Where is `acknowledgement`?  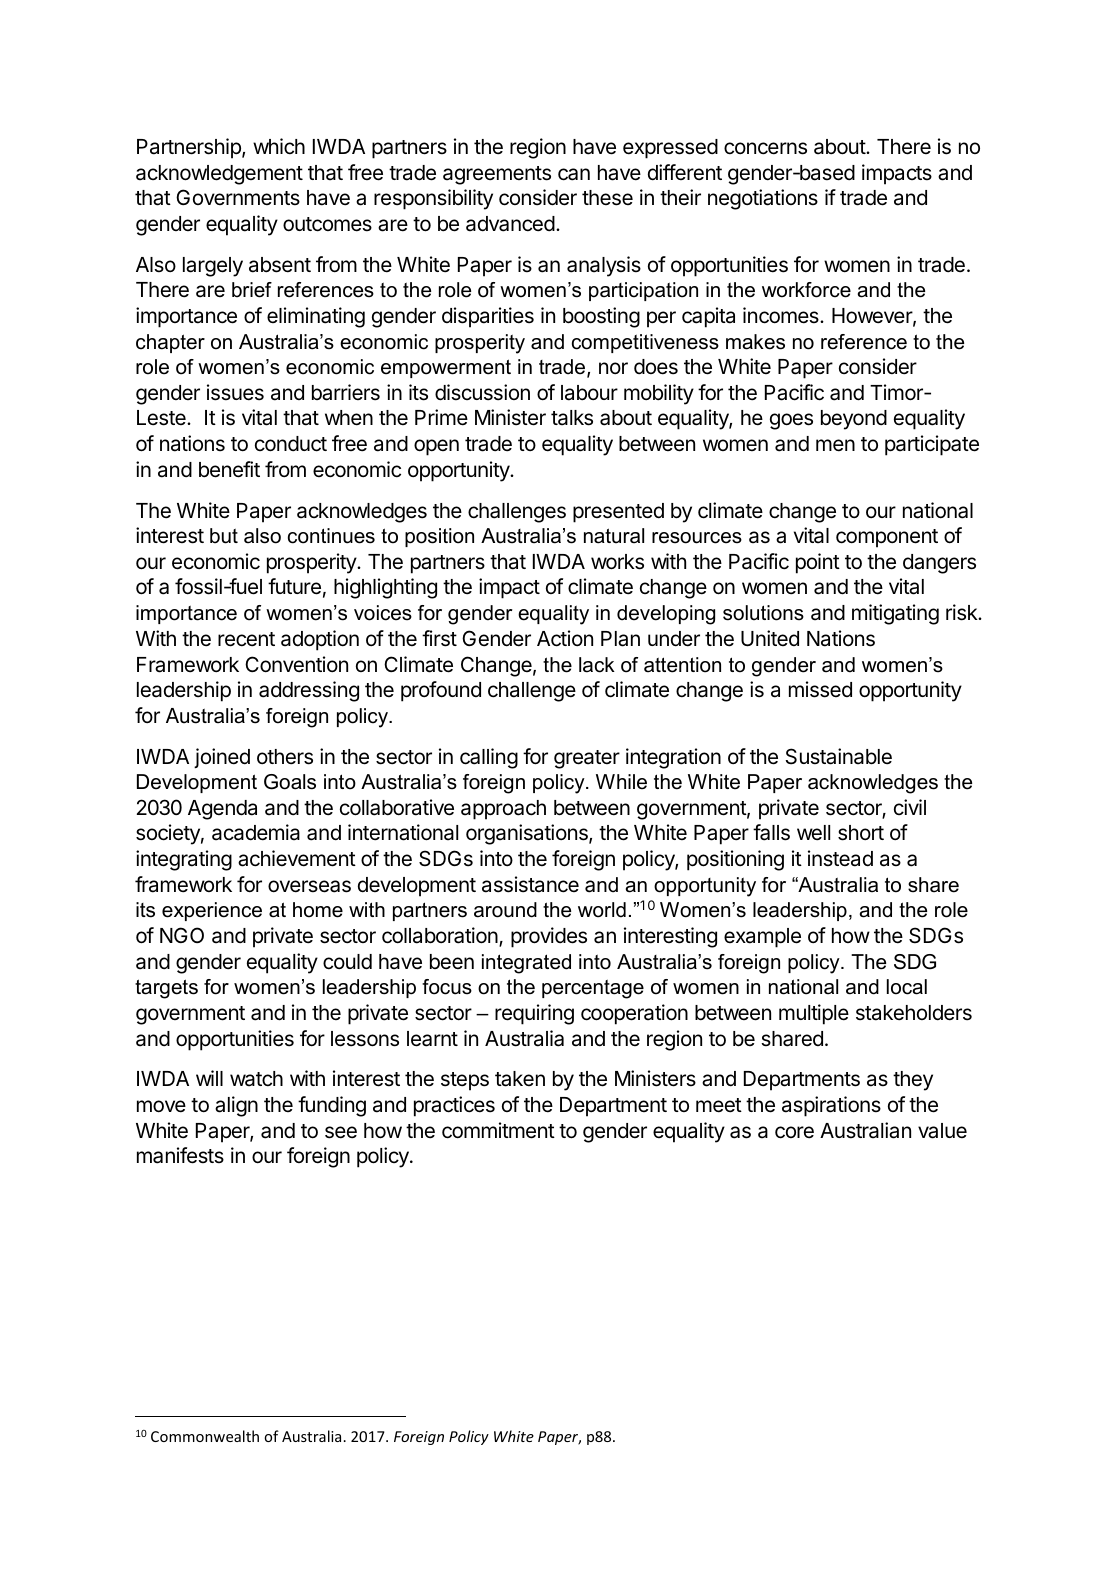
acknowledgement is located at coordinates (219, 175).
